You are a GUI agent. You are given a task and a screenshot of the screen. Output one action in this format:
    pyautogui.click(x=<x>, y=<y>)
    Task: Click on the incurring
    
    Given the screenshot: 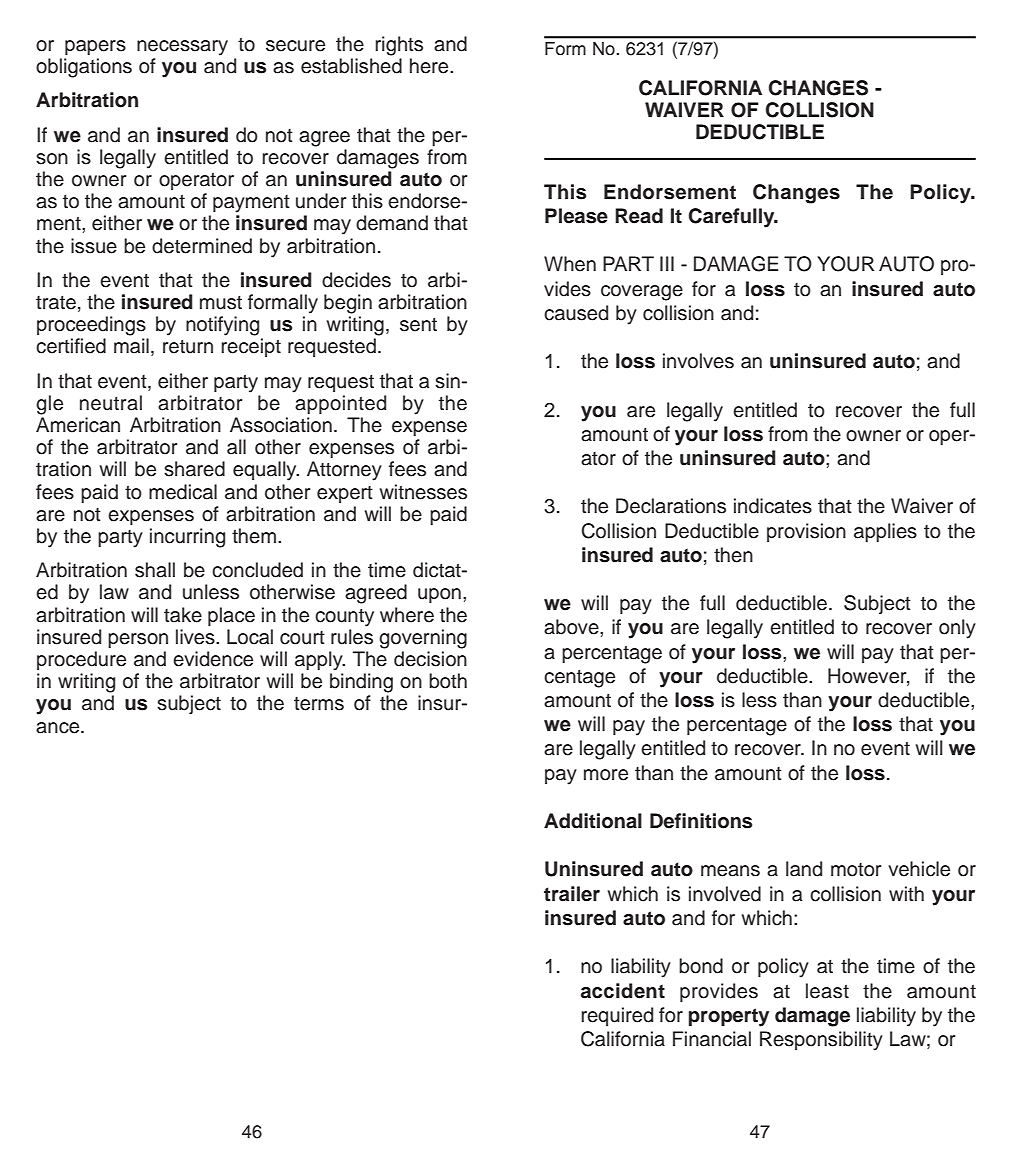 What is the action you would take?
    pyautogui.click(x=187, y=538)
